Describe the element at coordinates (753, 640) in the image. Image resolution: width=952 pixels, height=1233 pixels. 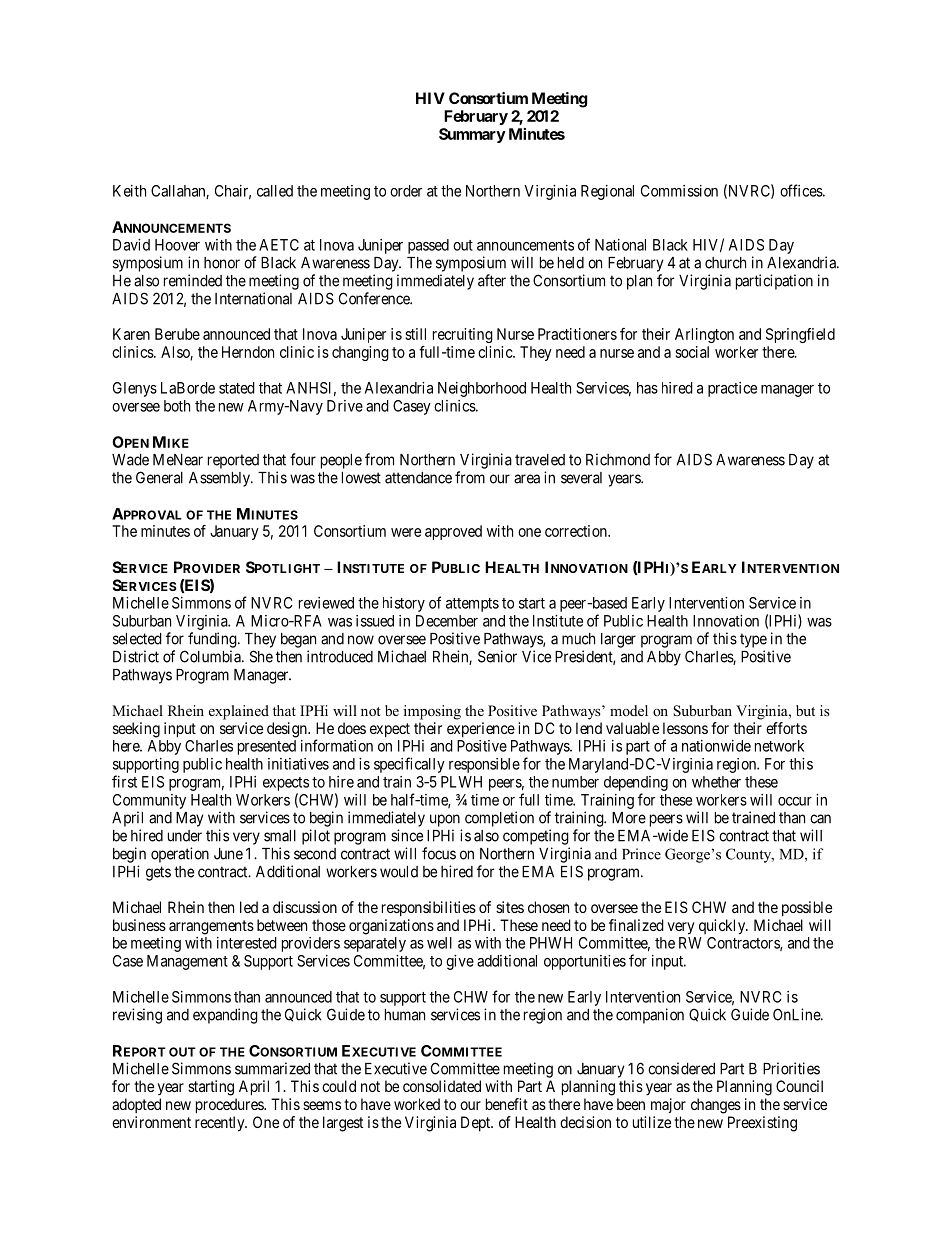
I see `type` at that location.
